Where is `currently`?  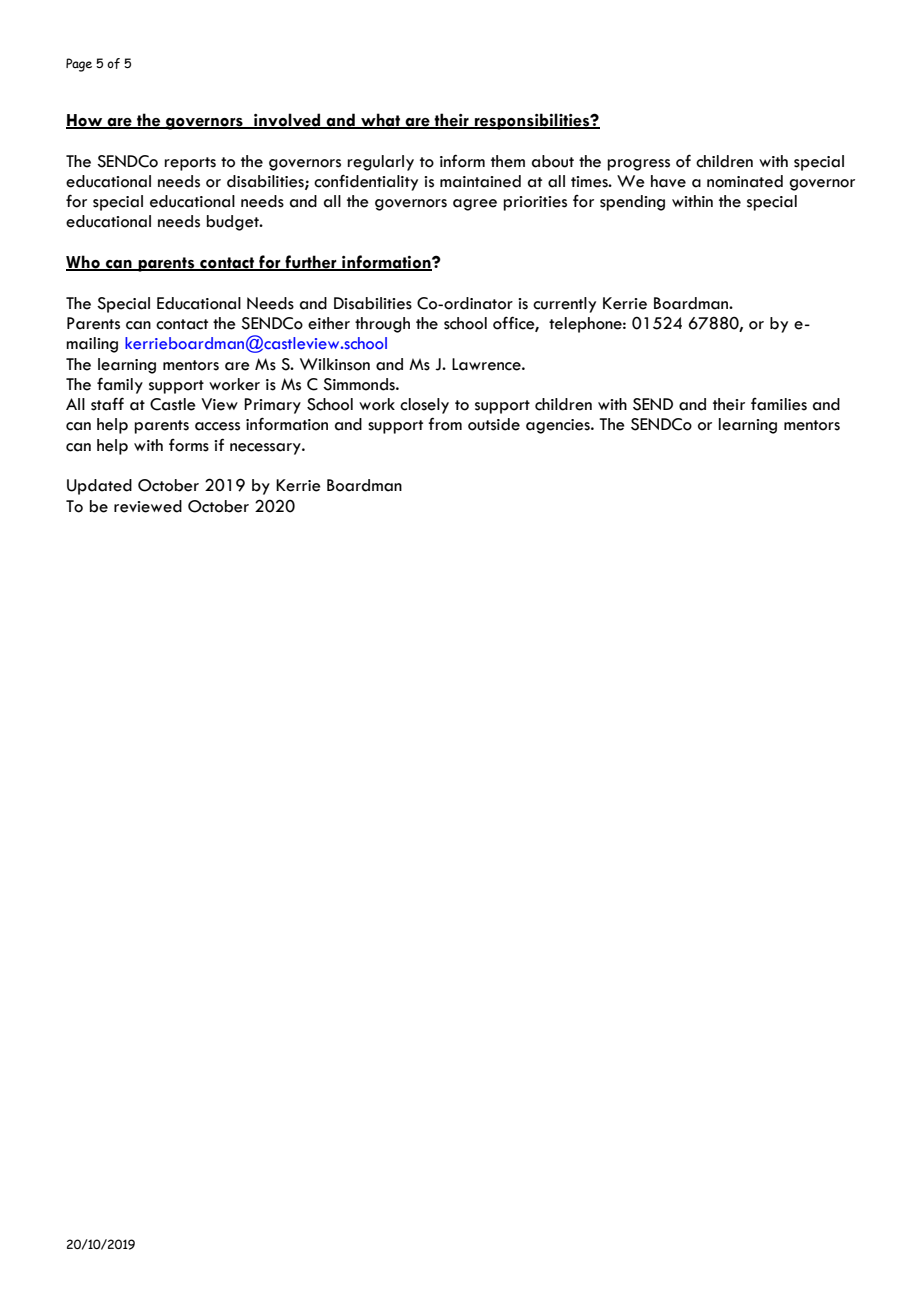
currently is located at coordinates (564, 305).
